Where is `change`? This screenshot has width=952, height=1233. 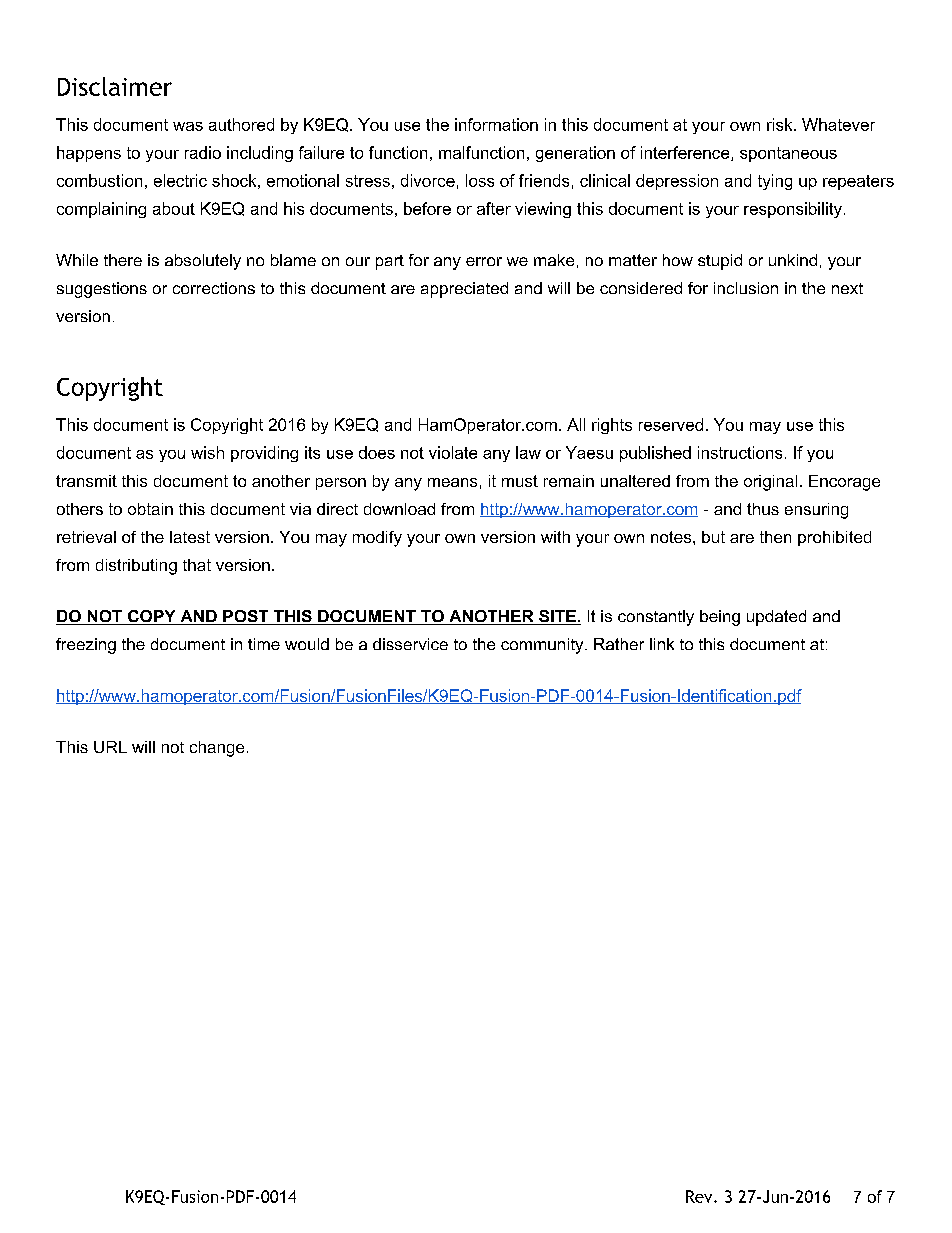 change is located at coordinates (217, 749).
